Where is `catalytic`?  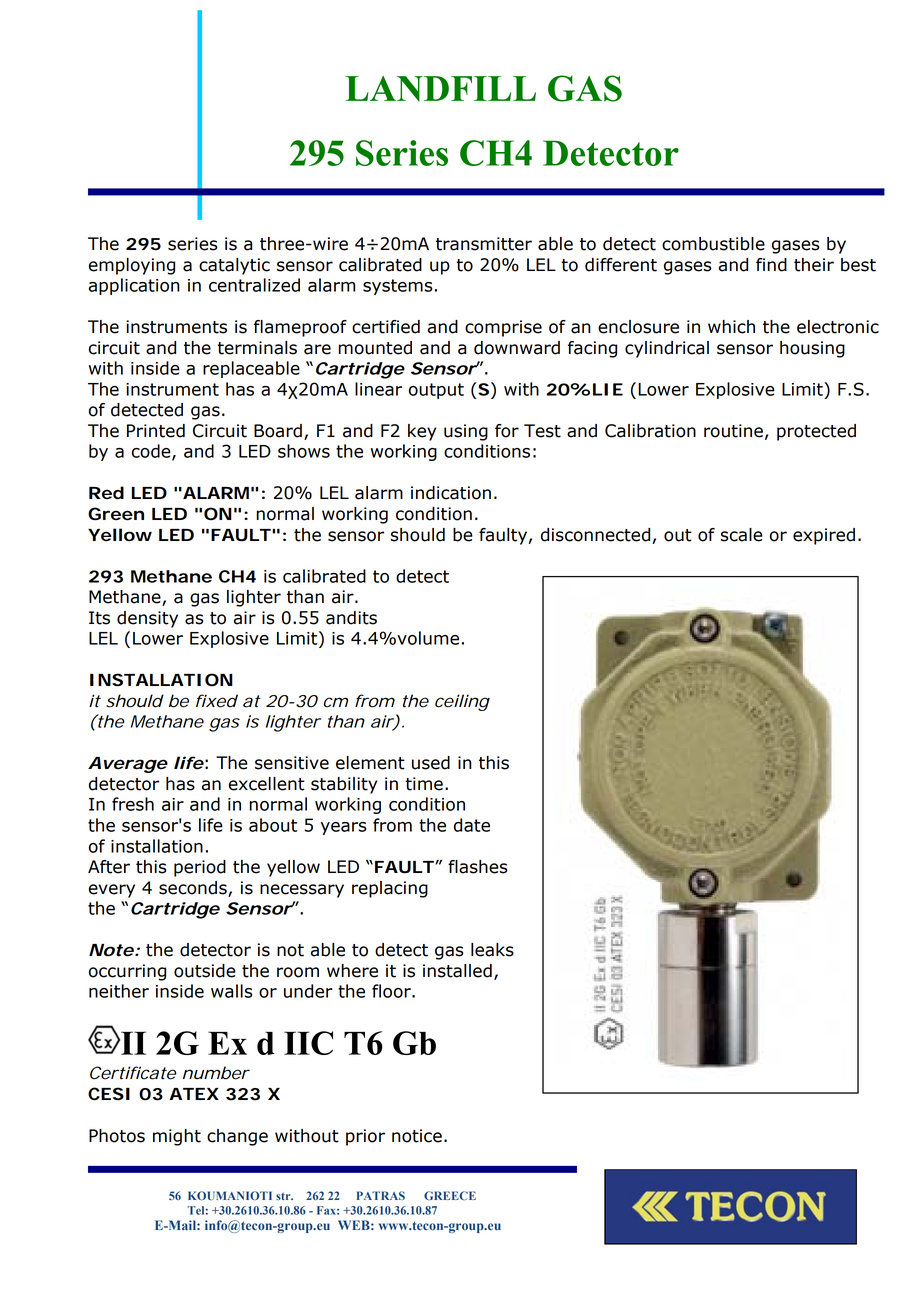
catalytic is located at coordinates (234, 266).
